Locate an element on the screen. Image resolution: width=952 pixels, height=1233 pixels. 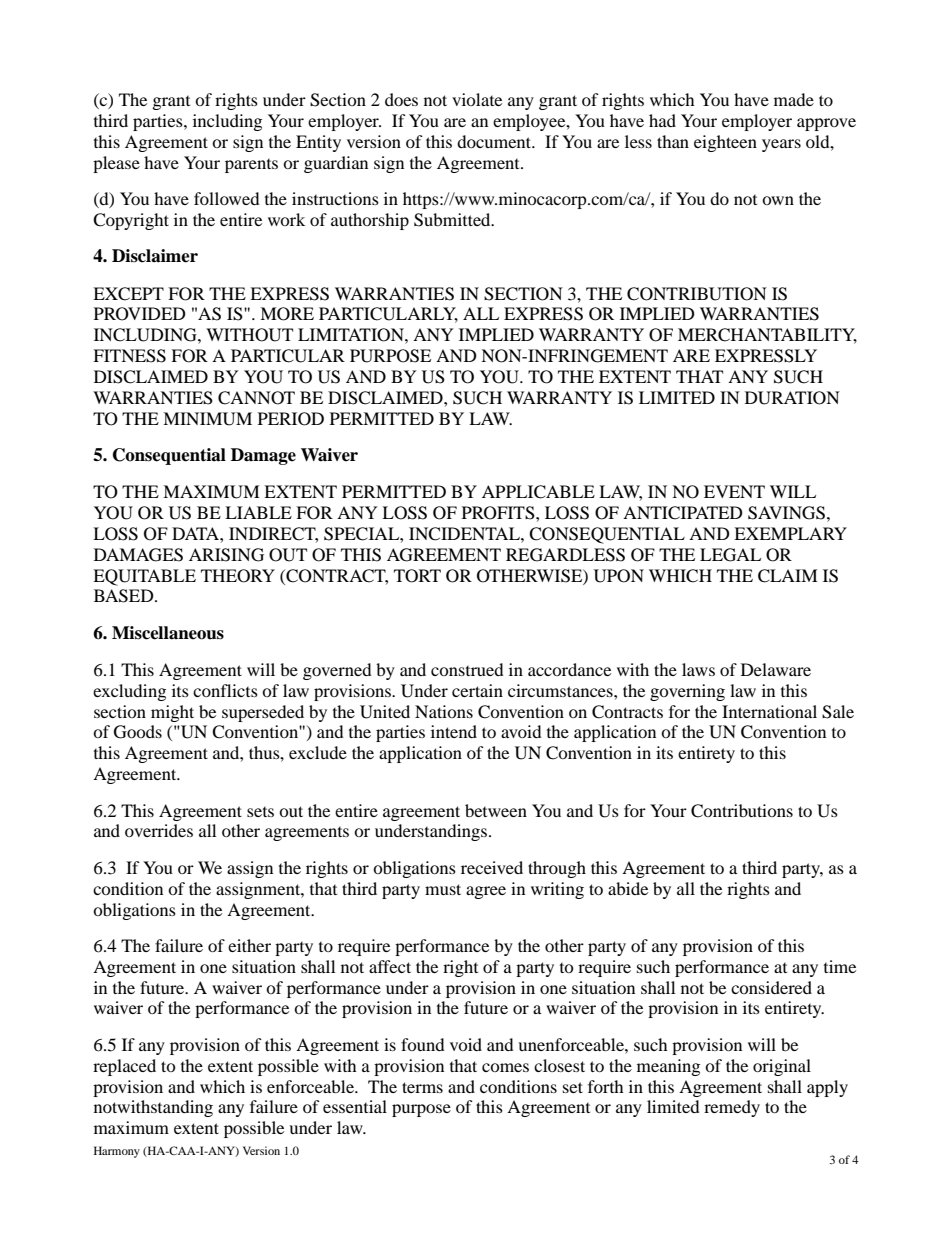
document is located at coordinates (495, 141).
